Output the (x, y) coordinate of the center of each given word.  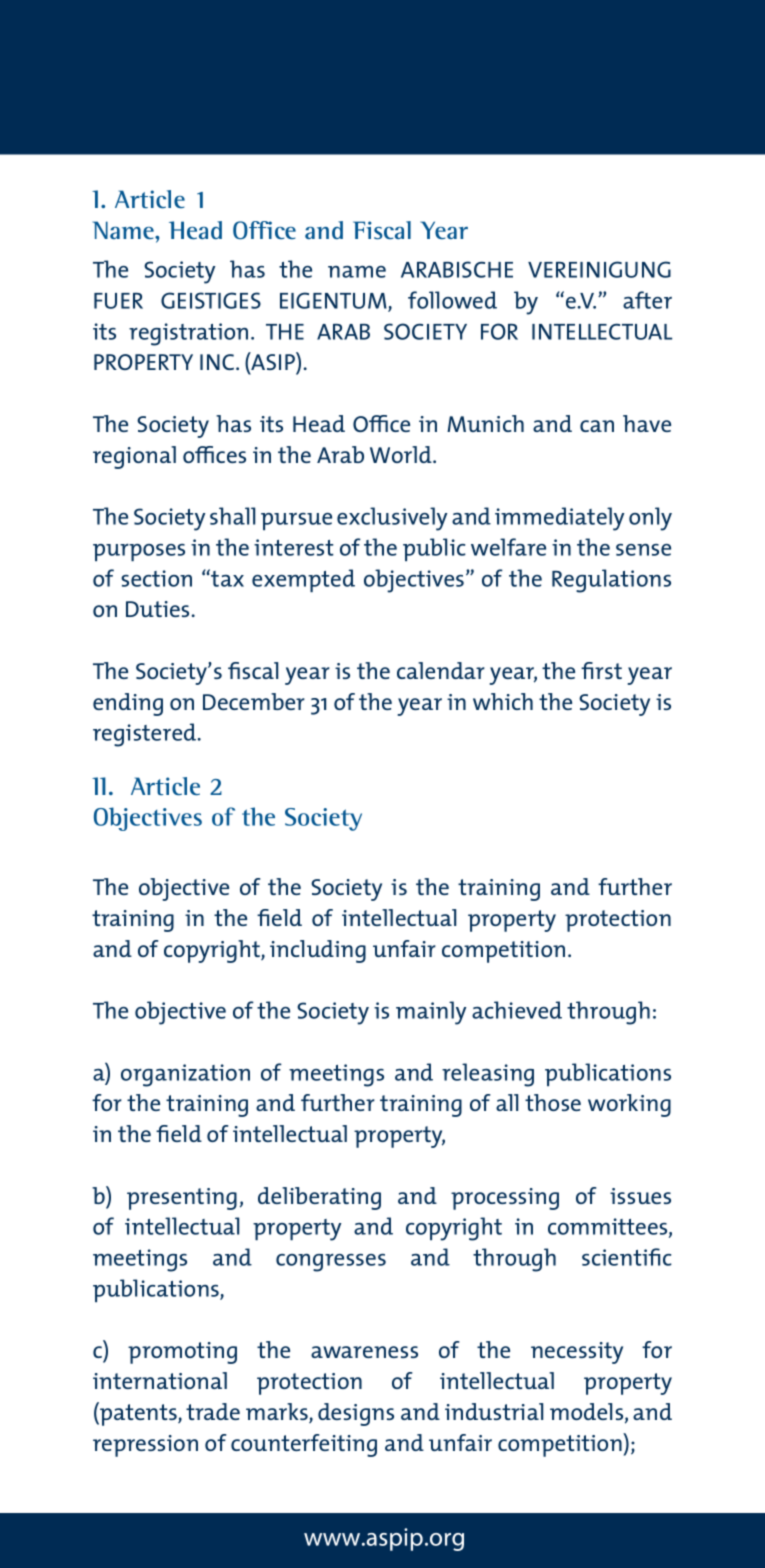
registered (146, 735)
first (601, 670)
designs (356, 1414)
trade (213, 1411)
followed (452, 300)
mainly (431, 1013)
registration (188, 334)
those (553, 1102)
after (647, 300)
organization (185, 1075)
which (503, 701)
